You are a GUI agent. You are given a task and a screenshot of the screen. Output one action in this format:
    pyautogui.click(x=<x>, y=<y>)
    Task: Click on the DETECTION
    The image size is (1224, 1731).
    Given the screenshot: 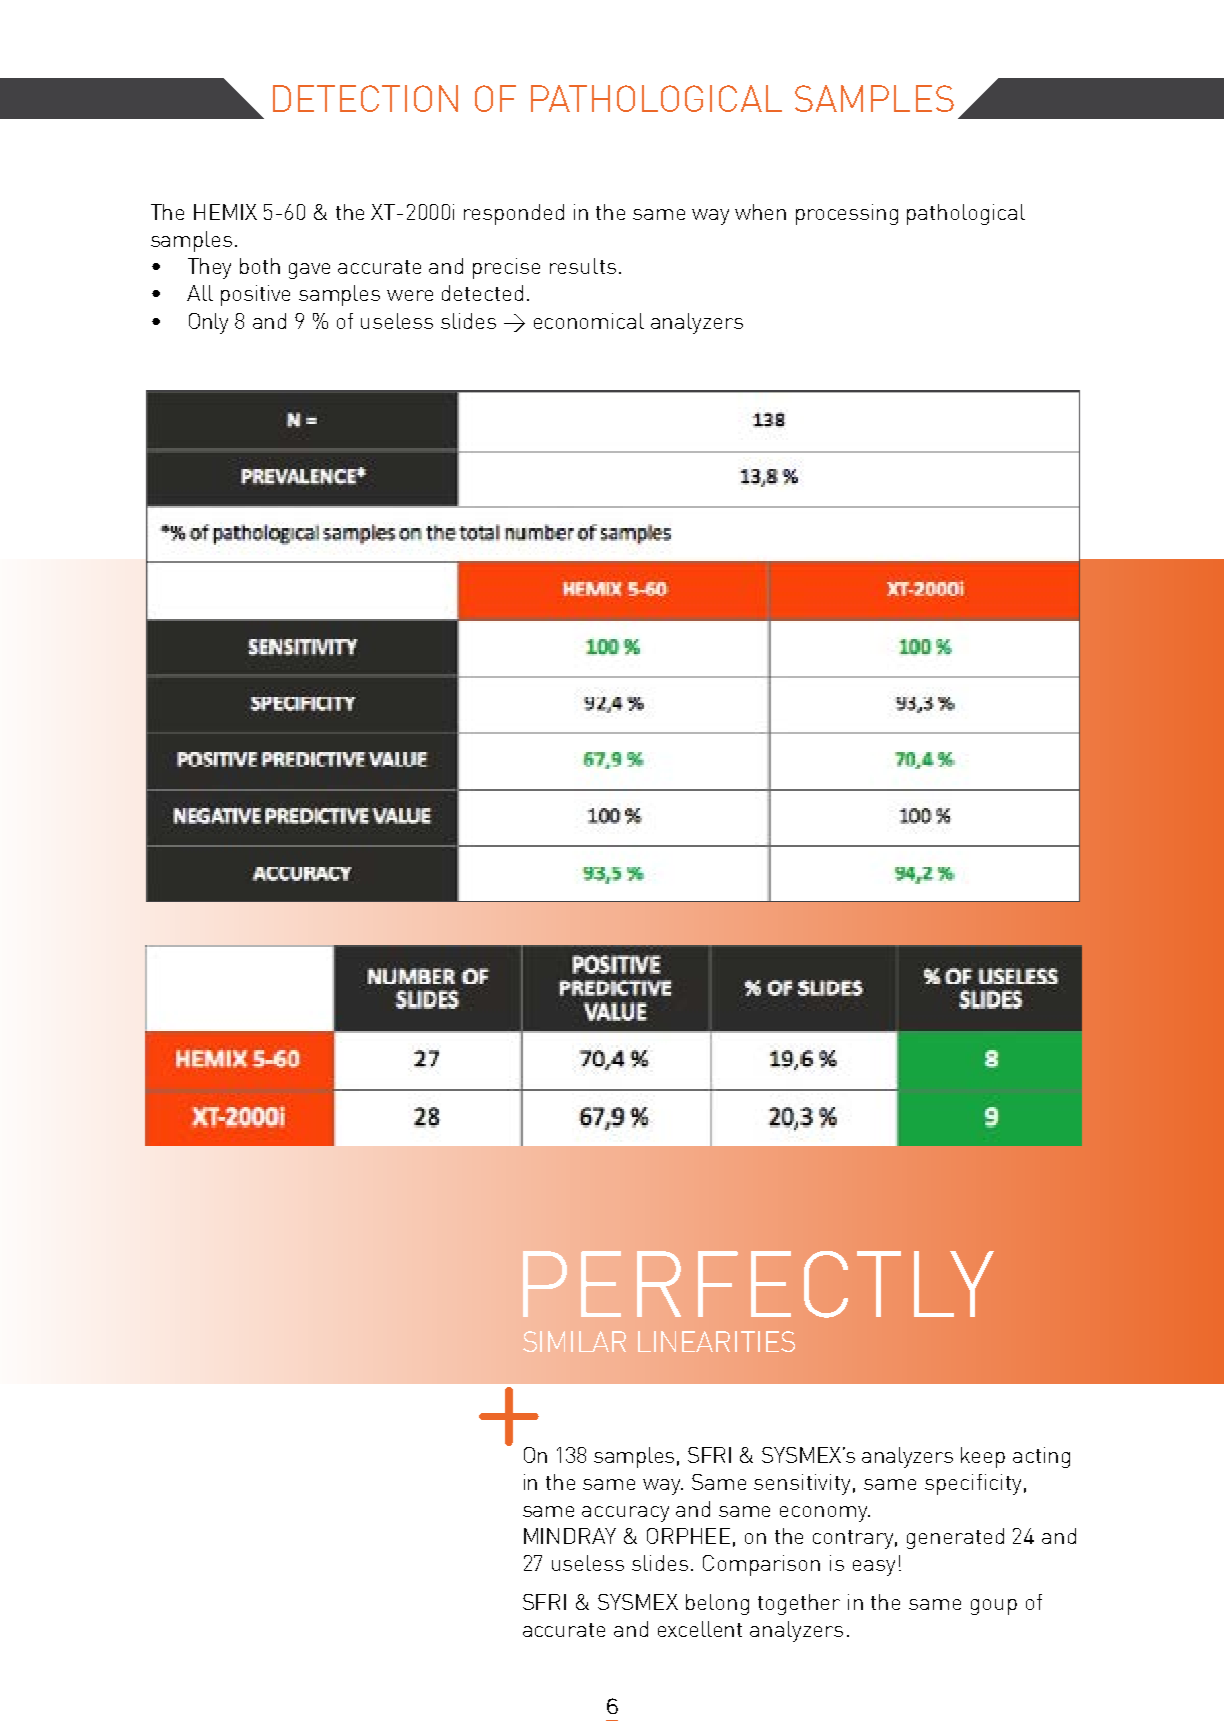 What is the action you would take?
    pyautogui.click(x=365, y=98)
